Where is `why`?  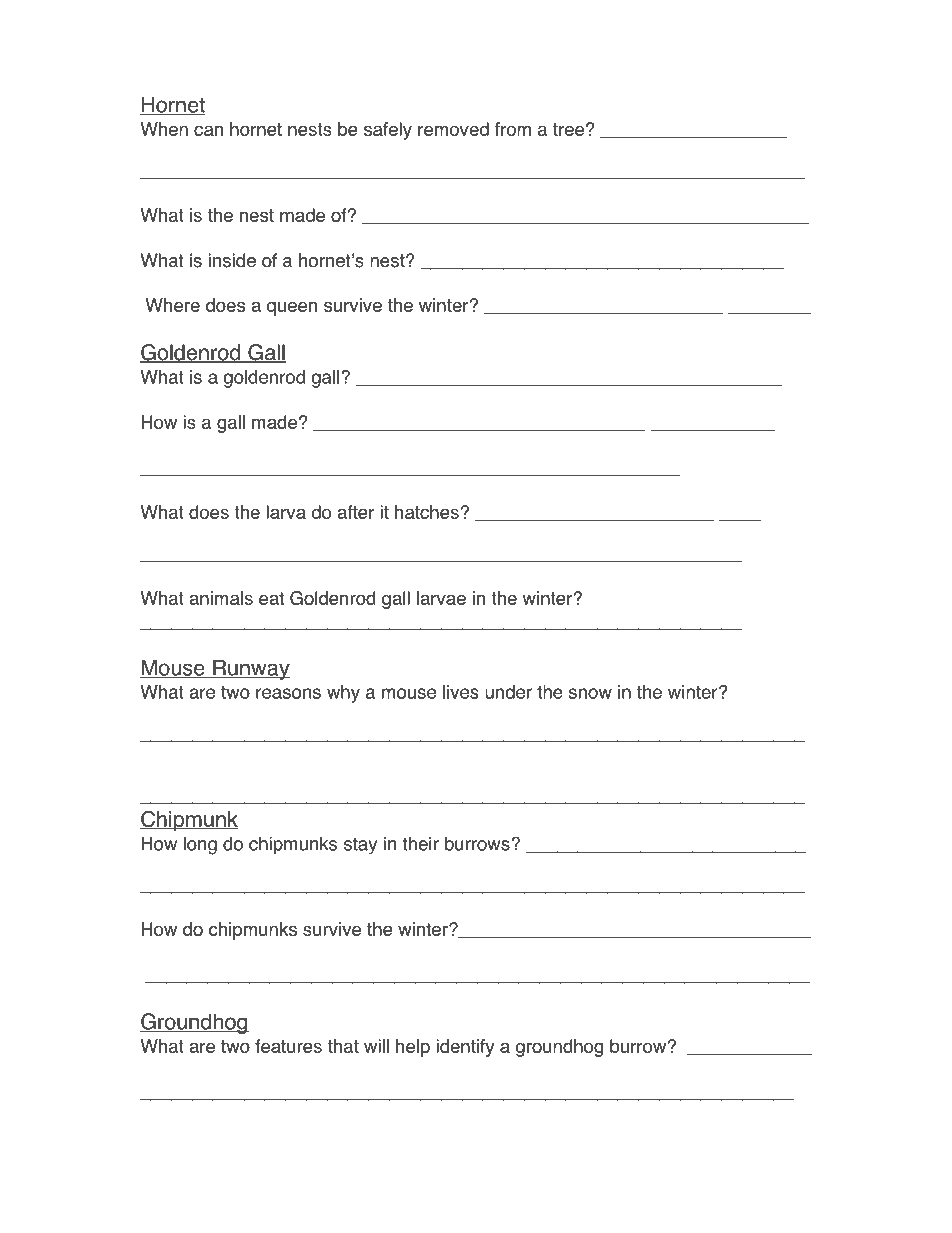
why is located at coordinates (343, 694).
